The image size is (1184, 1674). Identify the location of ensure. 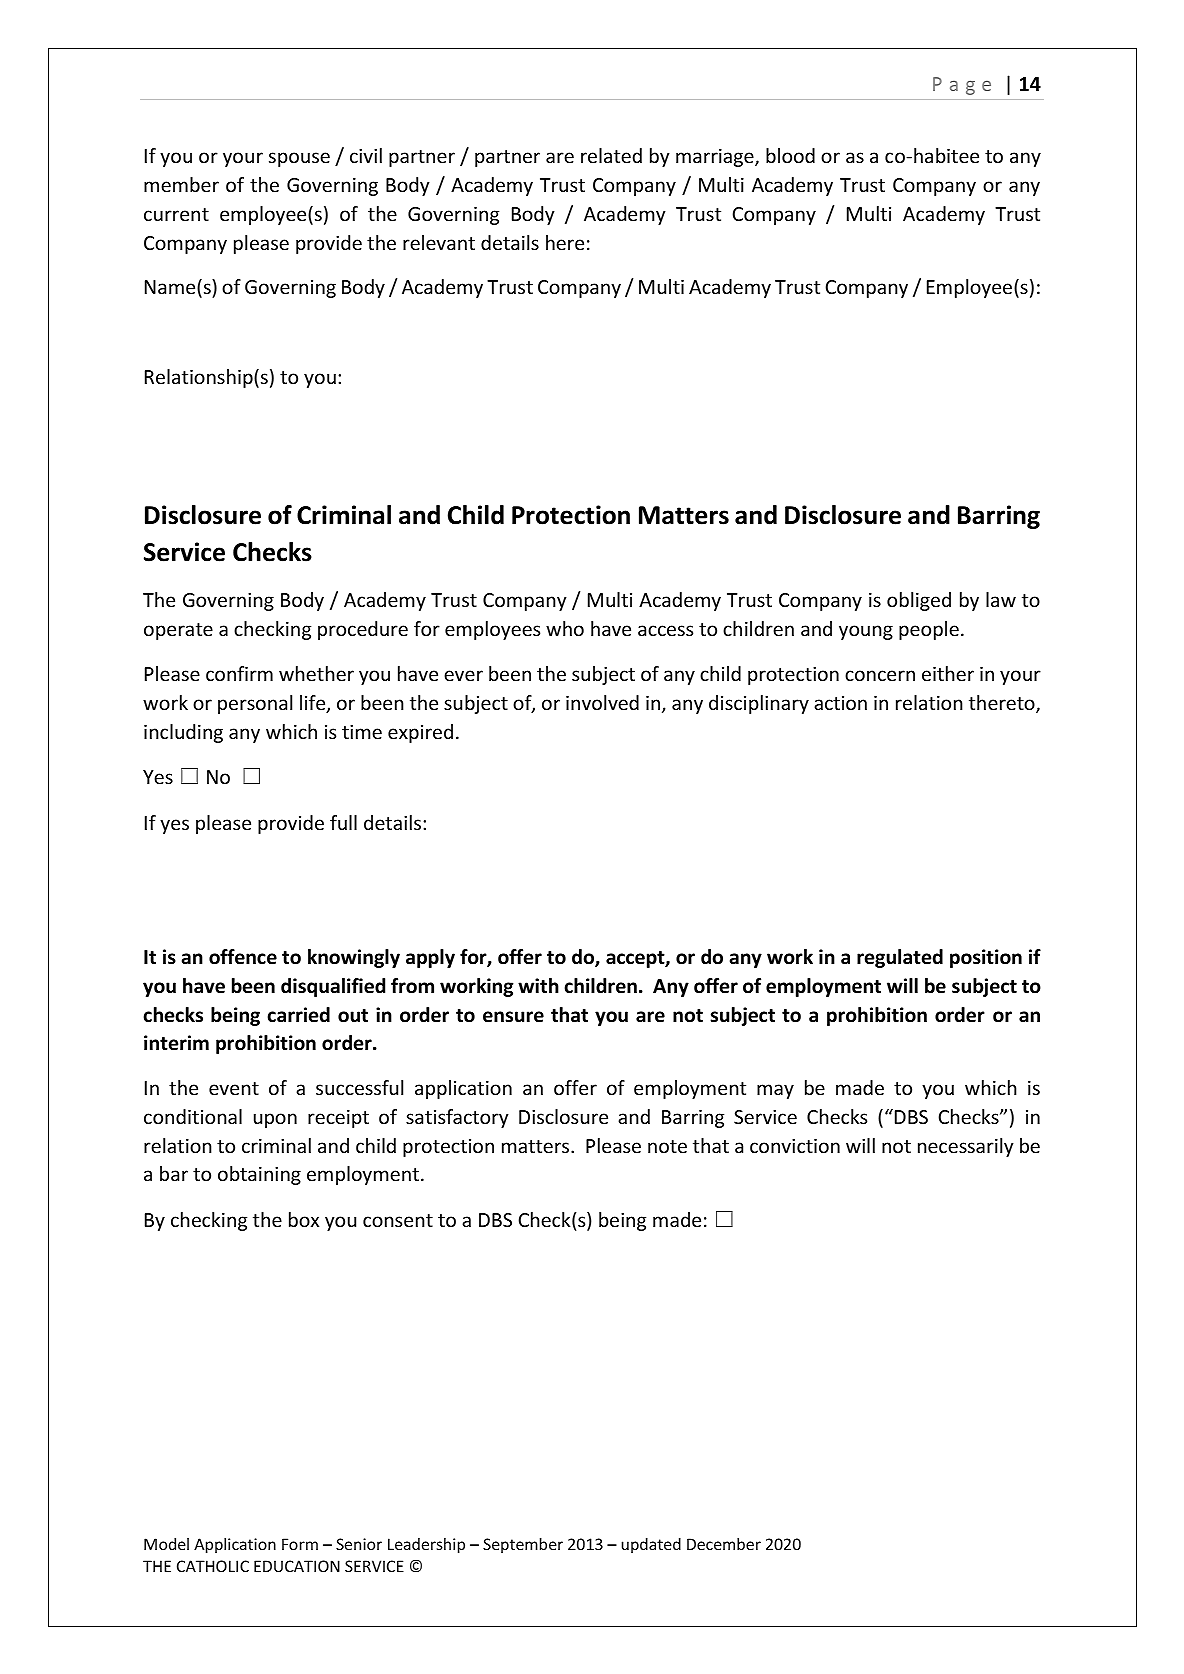
(513, 1017).
